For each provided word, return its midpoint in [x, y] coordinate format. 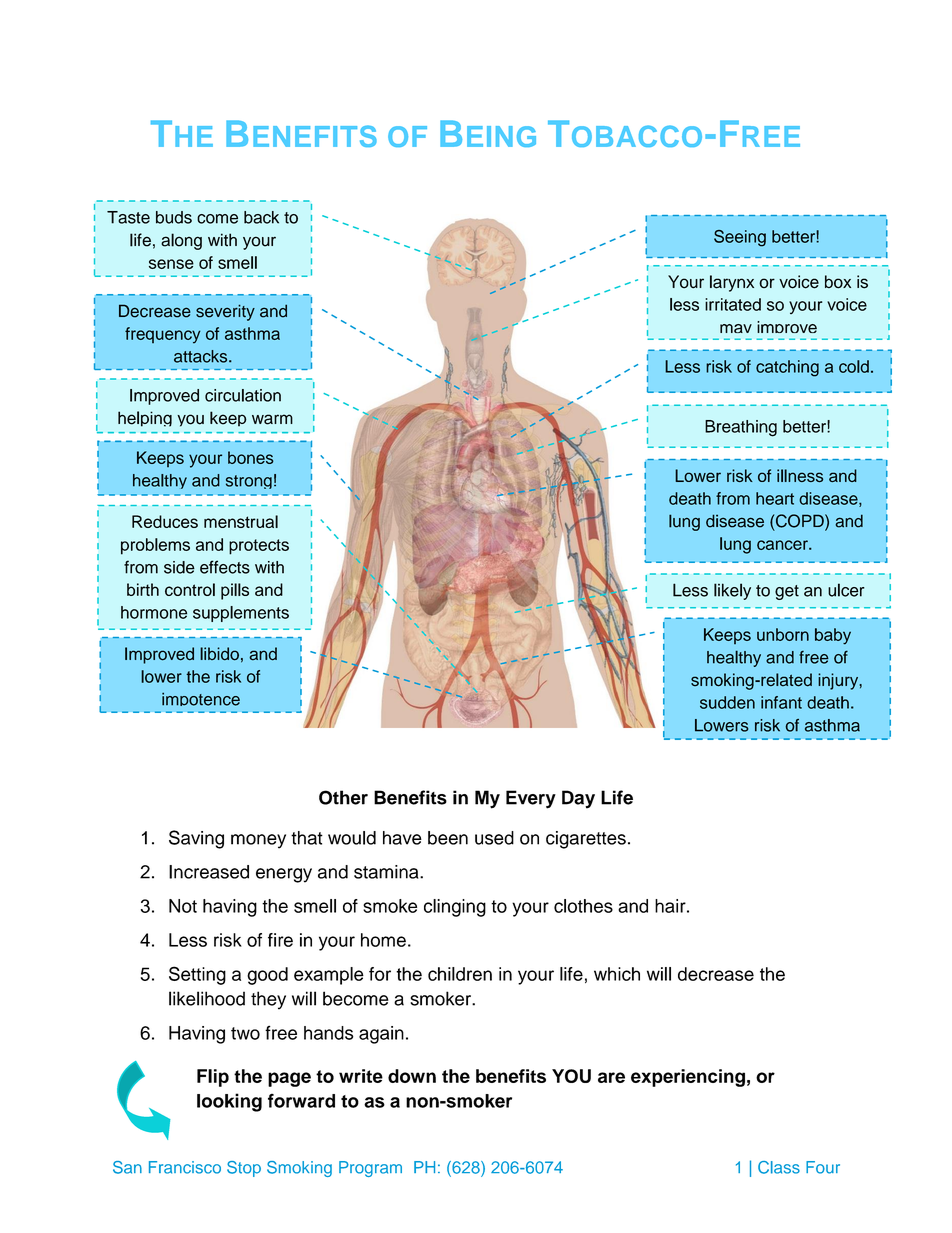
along [181, 241]
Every [531, 799]
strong [249, 482]
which [617, 974]
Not [183, 906]
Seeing [740, 238]
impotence [201, 699]
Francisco [185, 1167]
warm [272, 419]
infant [781, 702]
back [261, 217]
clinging [455, 908]
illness [800, 476]
